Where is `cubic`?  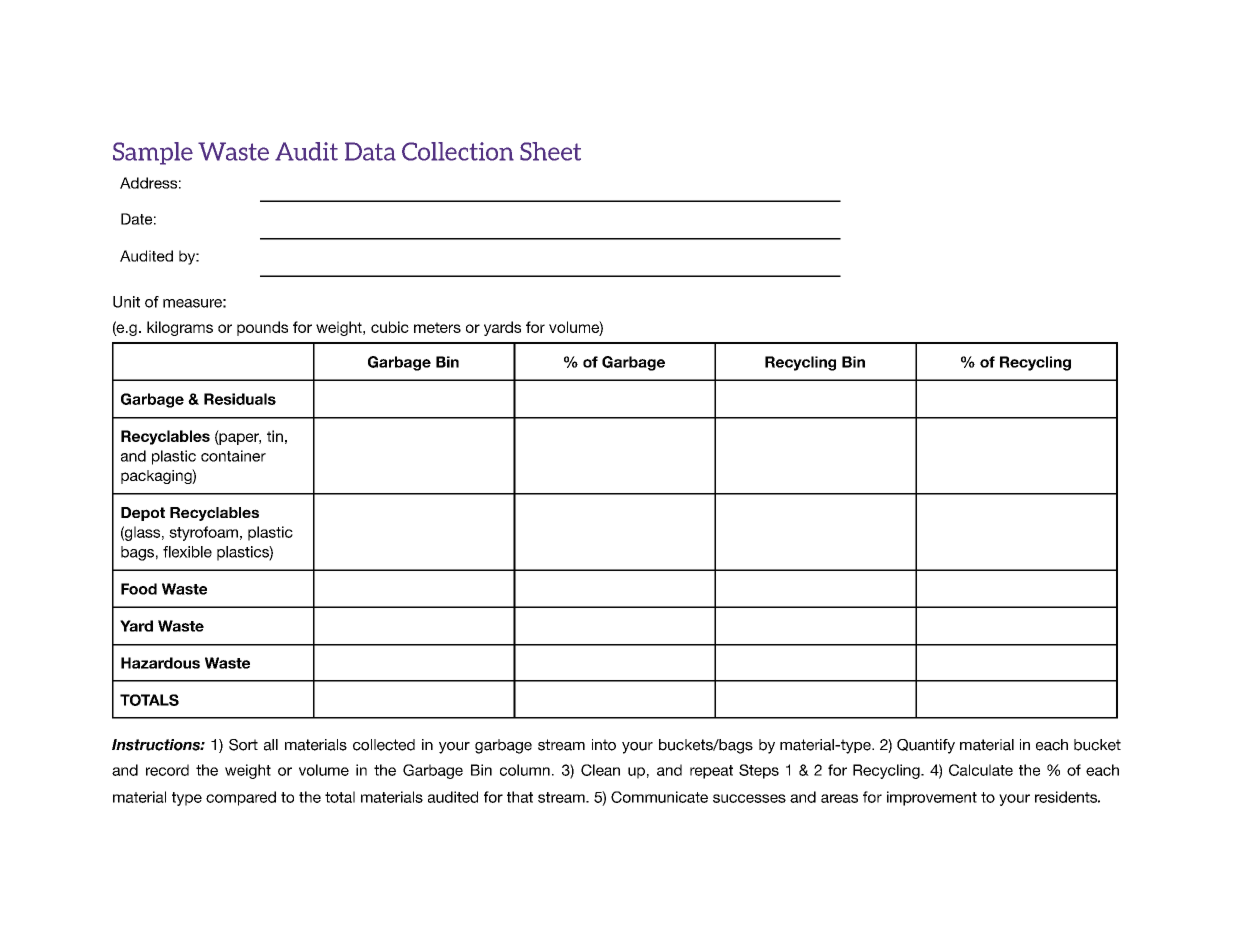
cubic is located at coordinates (390, 327).
